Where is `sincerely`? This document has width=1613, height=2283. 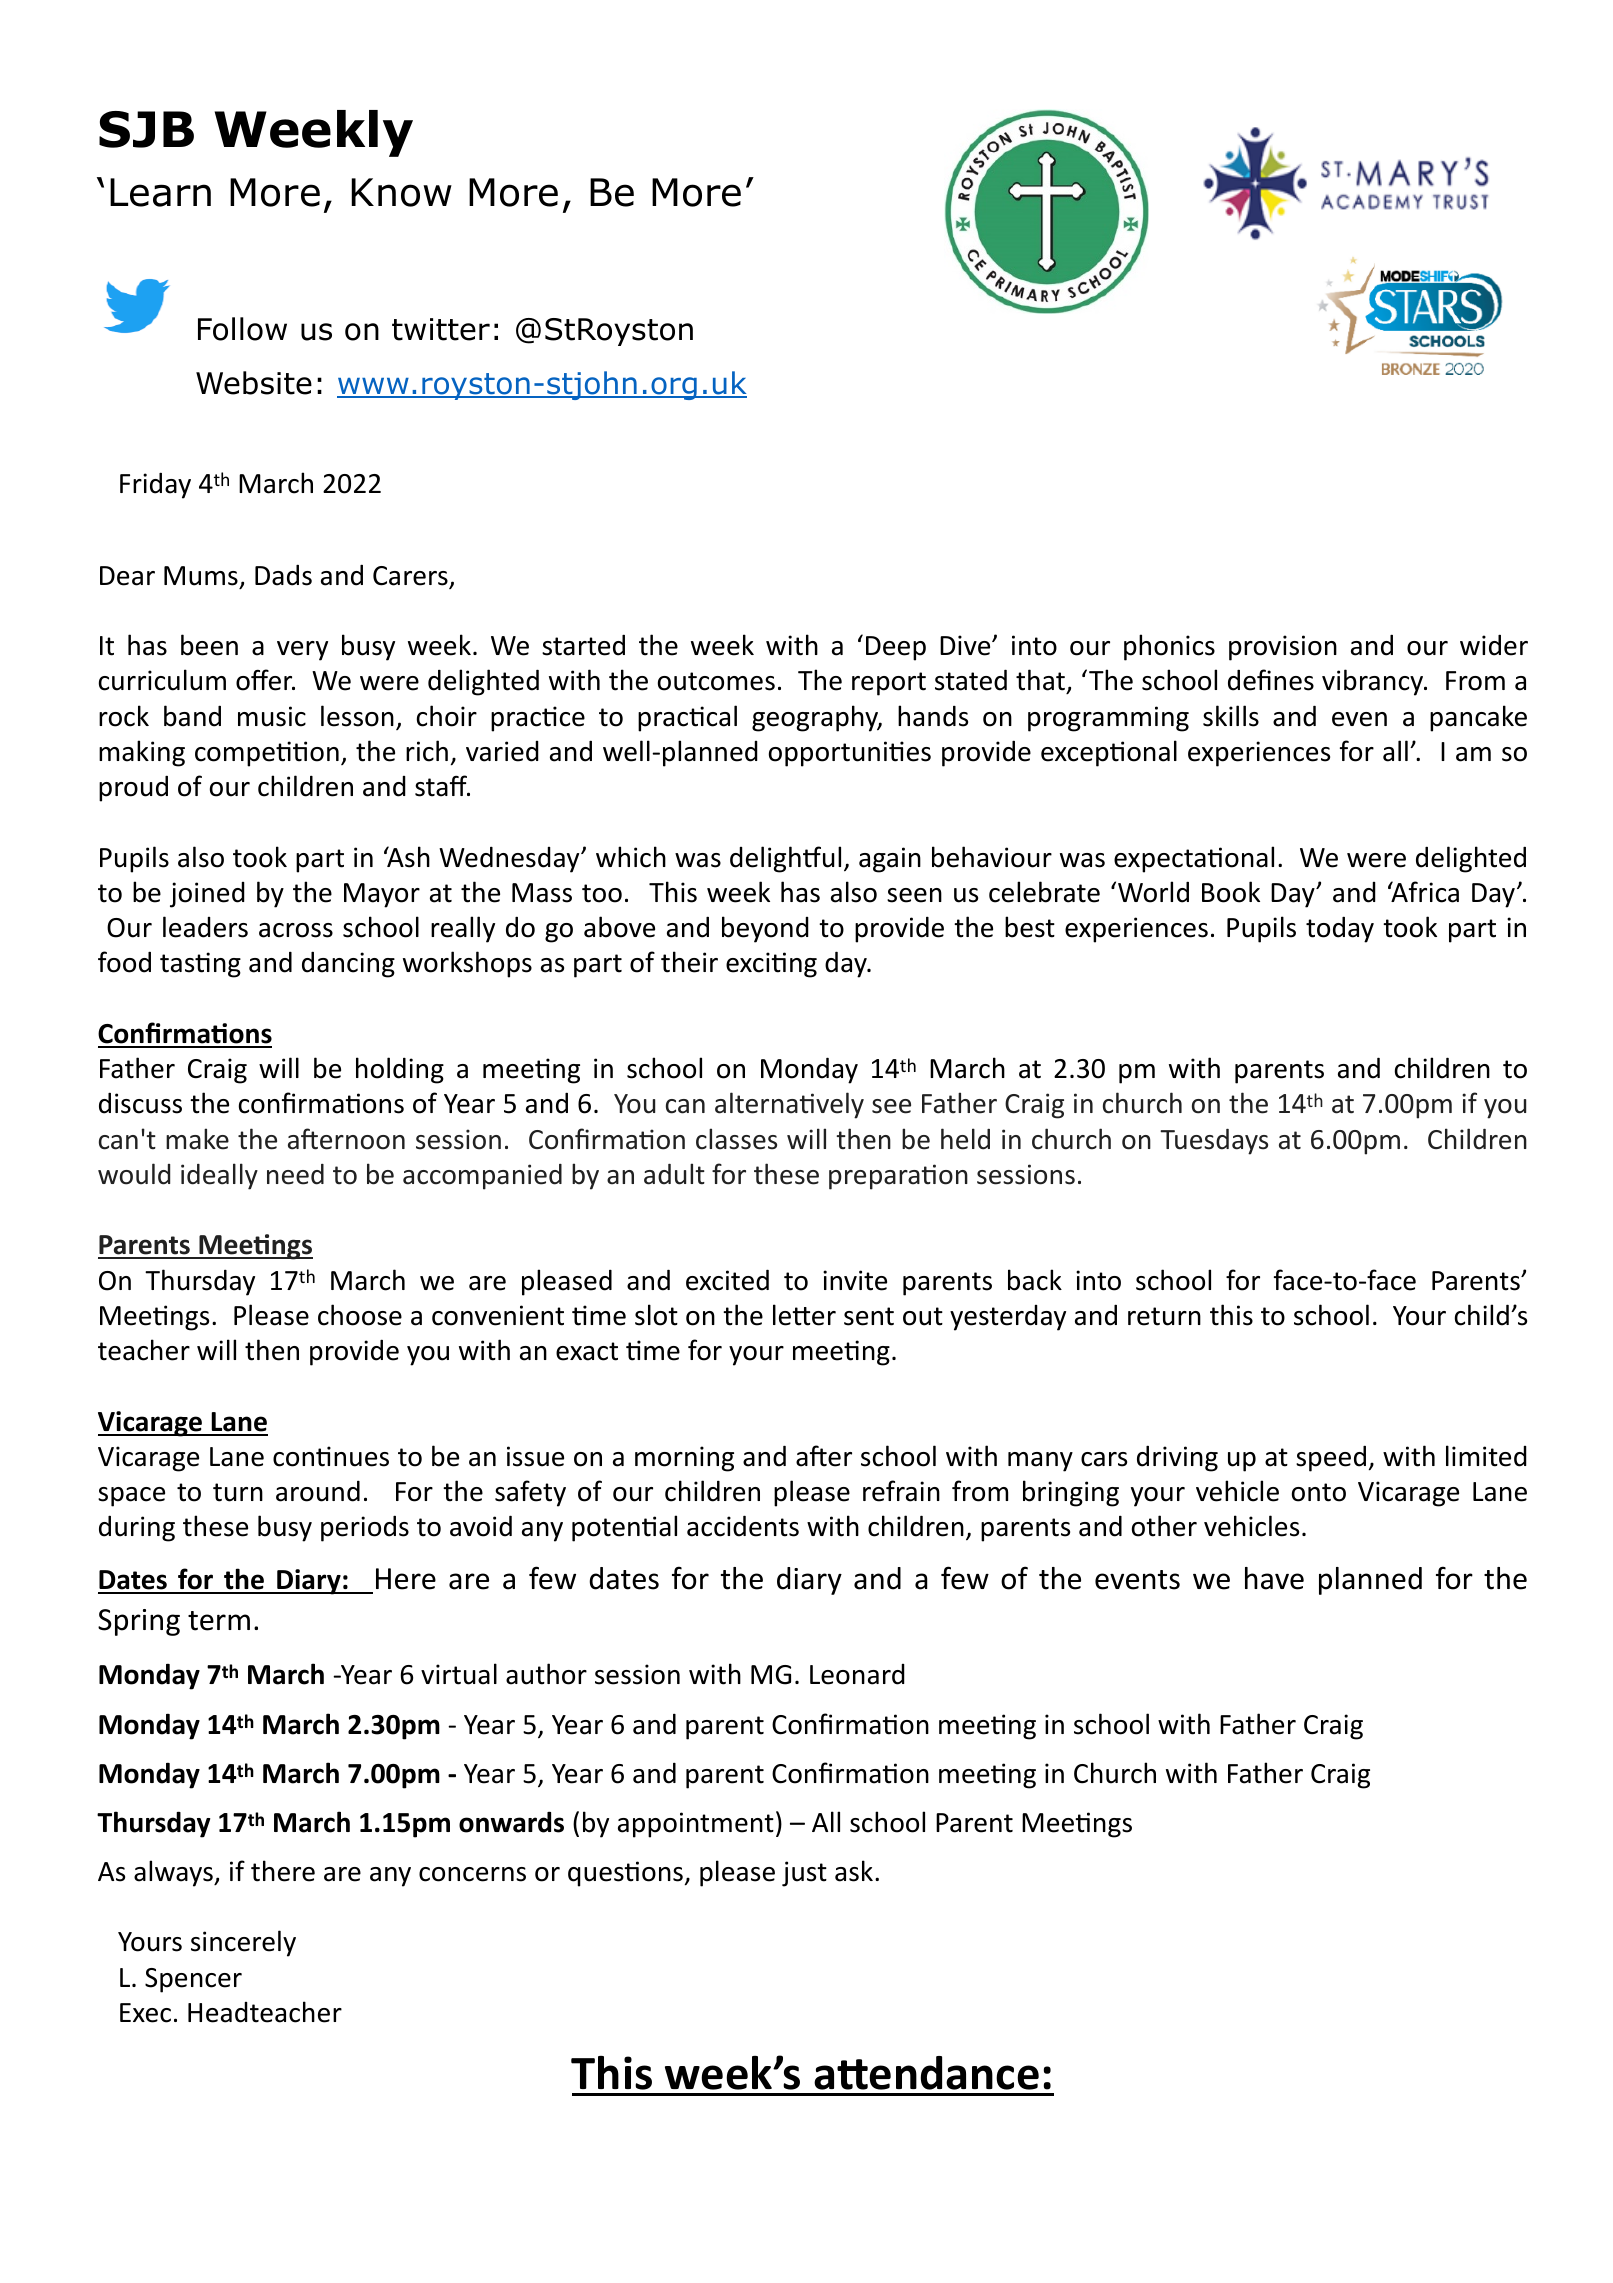 sincerely is located at coordinates (243, 1943).
